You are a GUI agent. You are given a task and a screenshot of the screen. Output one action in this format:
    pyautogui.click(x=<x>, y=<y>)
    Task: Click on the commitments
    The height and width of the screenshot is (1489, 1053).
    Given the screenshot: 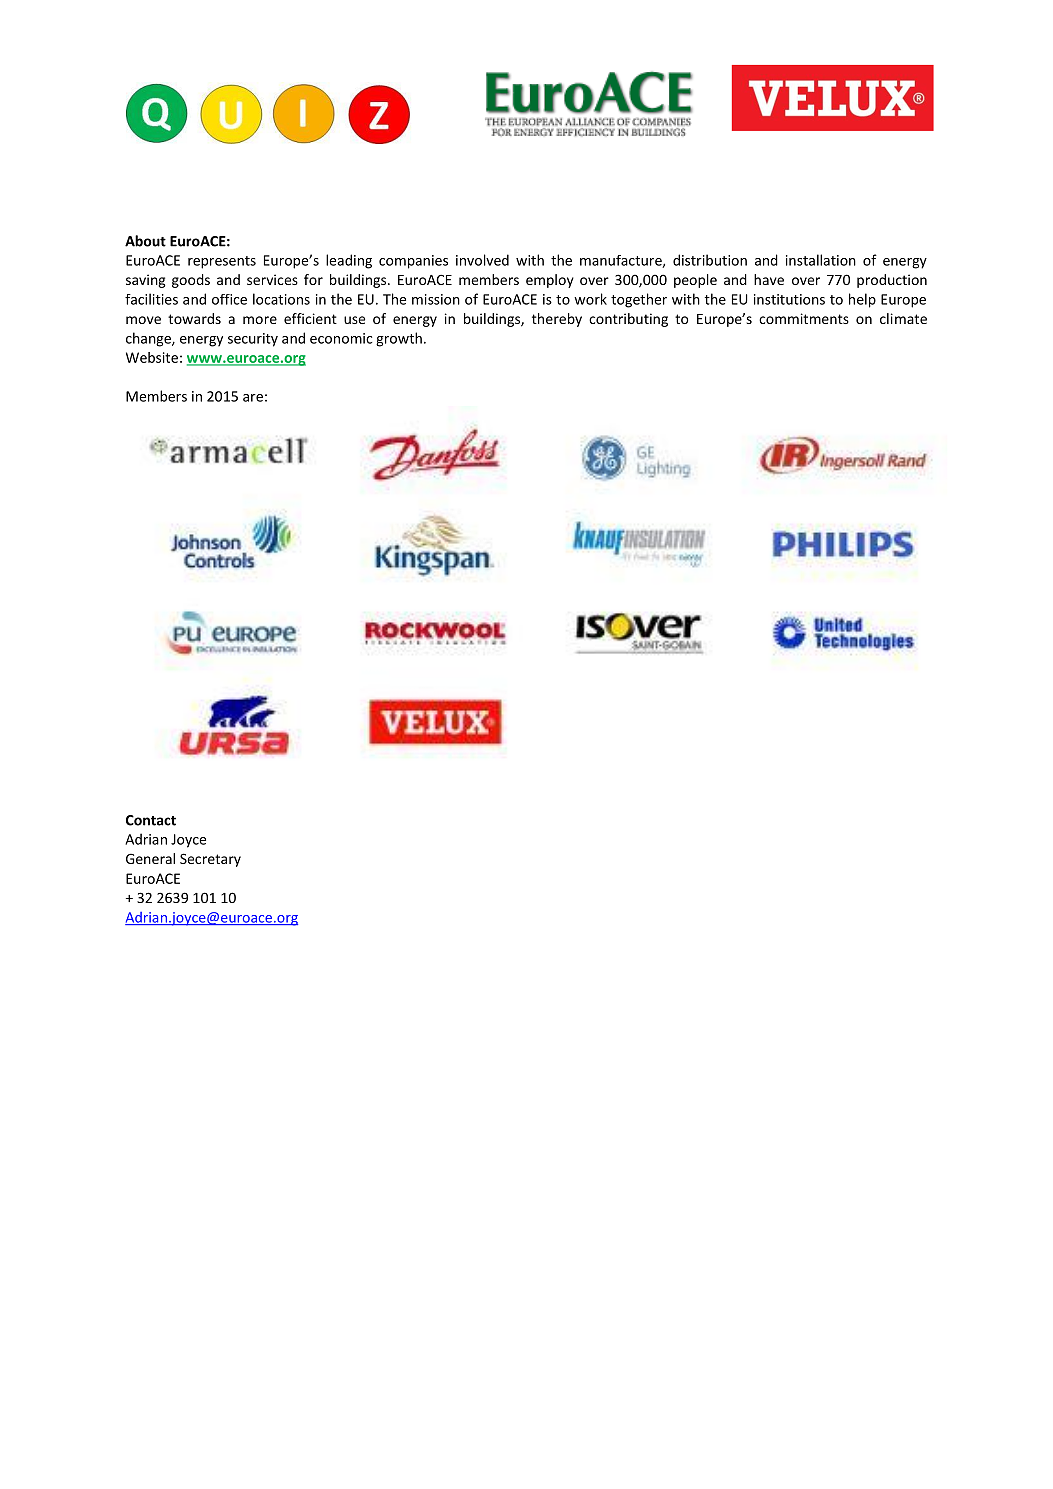 What is the action you would take?
    pyautogui.click(x=804, y=318)
